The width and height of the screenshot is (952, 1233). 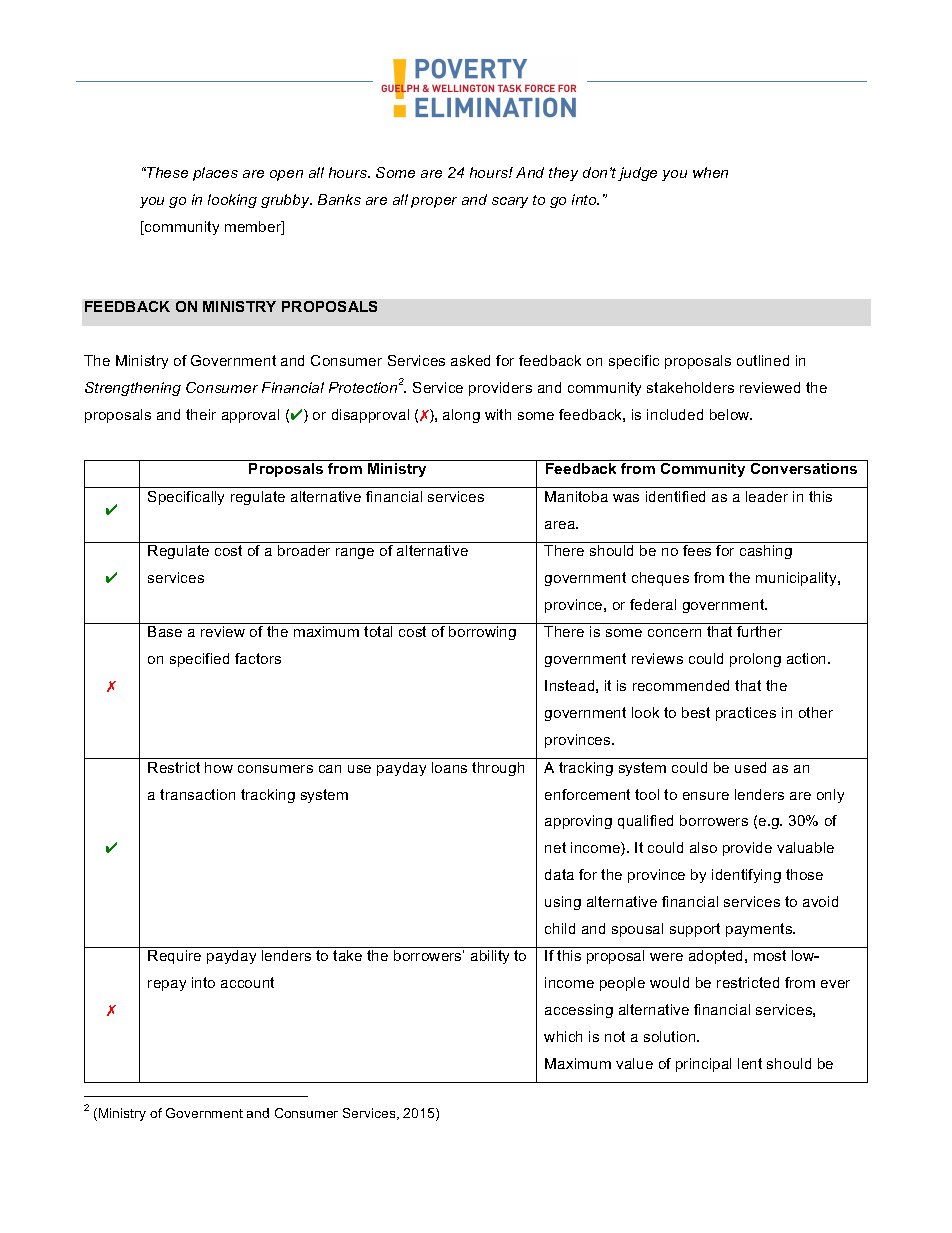 I want to click on when, so click(x=710, y=172).
